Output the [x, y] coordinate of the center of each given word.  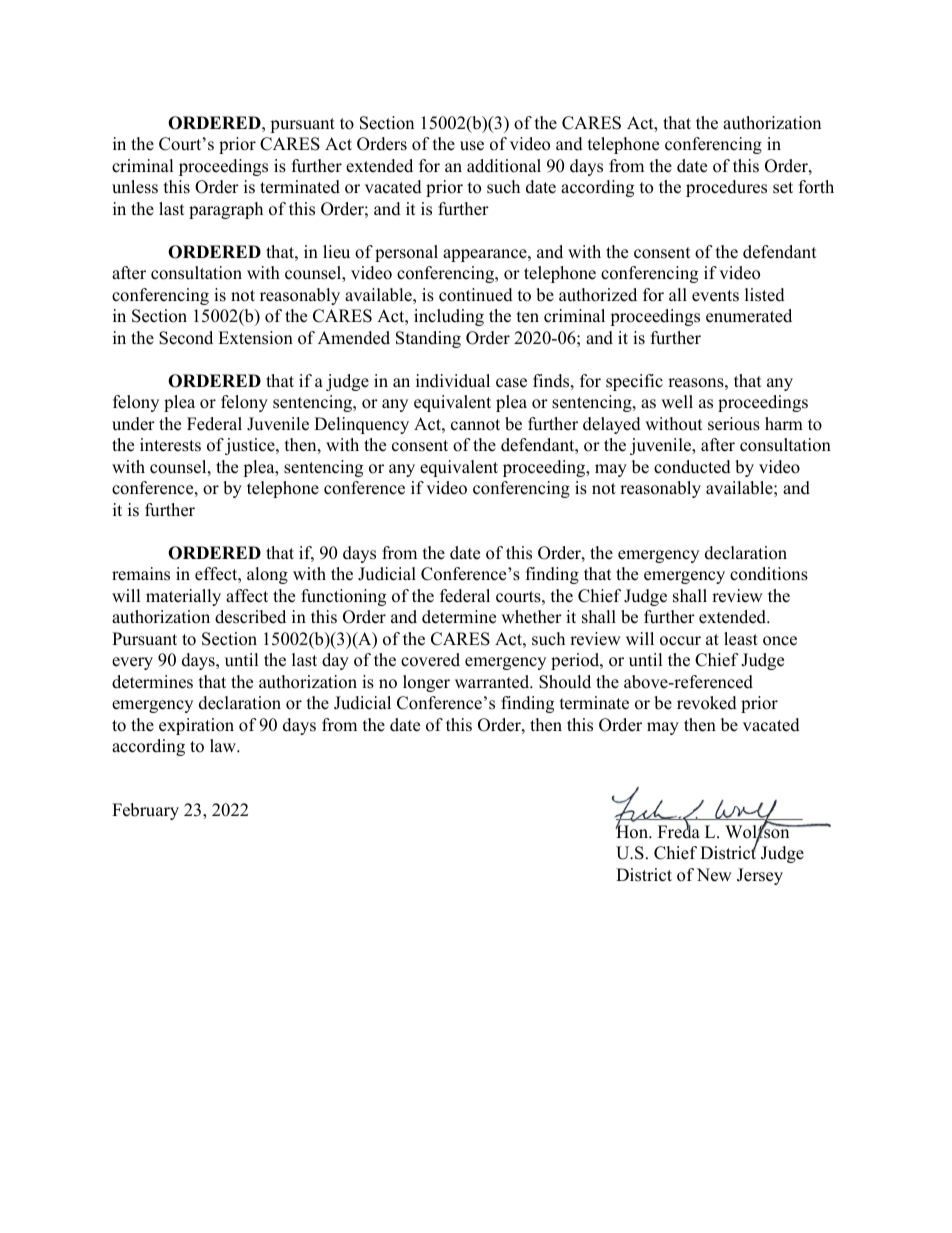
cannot [475, 425]
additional [504, 166]
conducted [692, 467]
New [714, 875]
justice [251, 446]
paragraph [226, 210]
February [145, 811]
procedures [726, 188]
